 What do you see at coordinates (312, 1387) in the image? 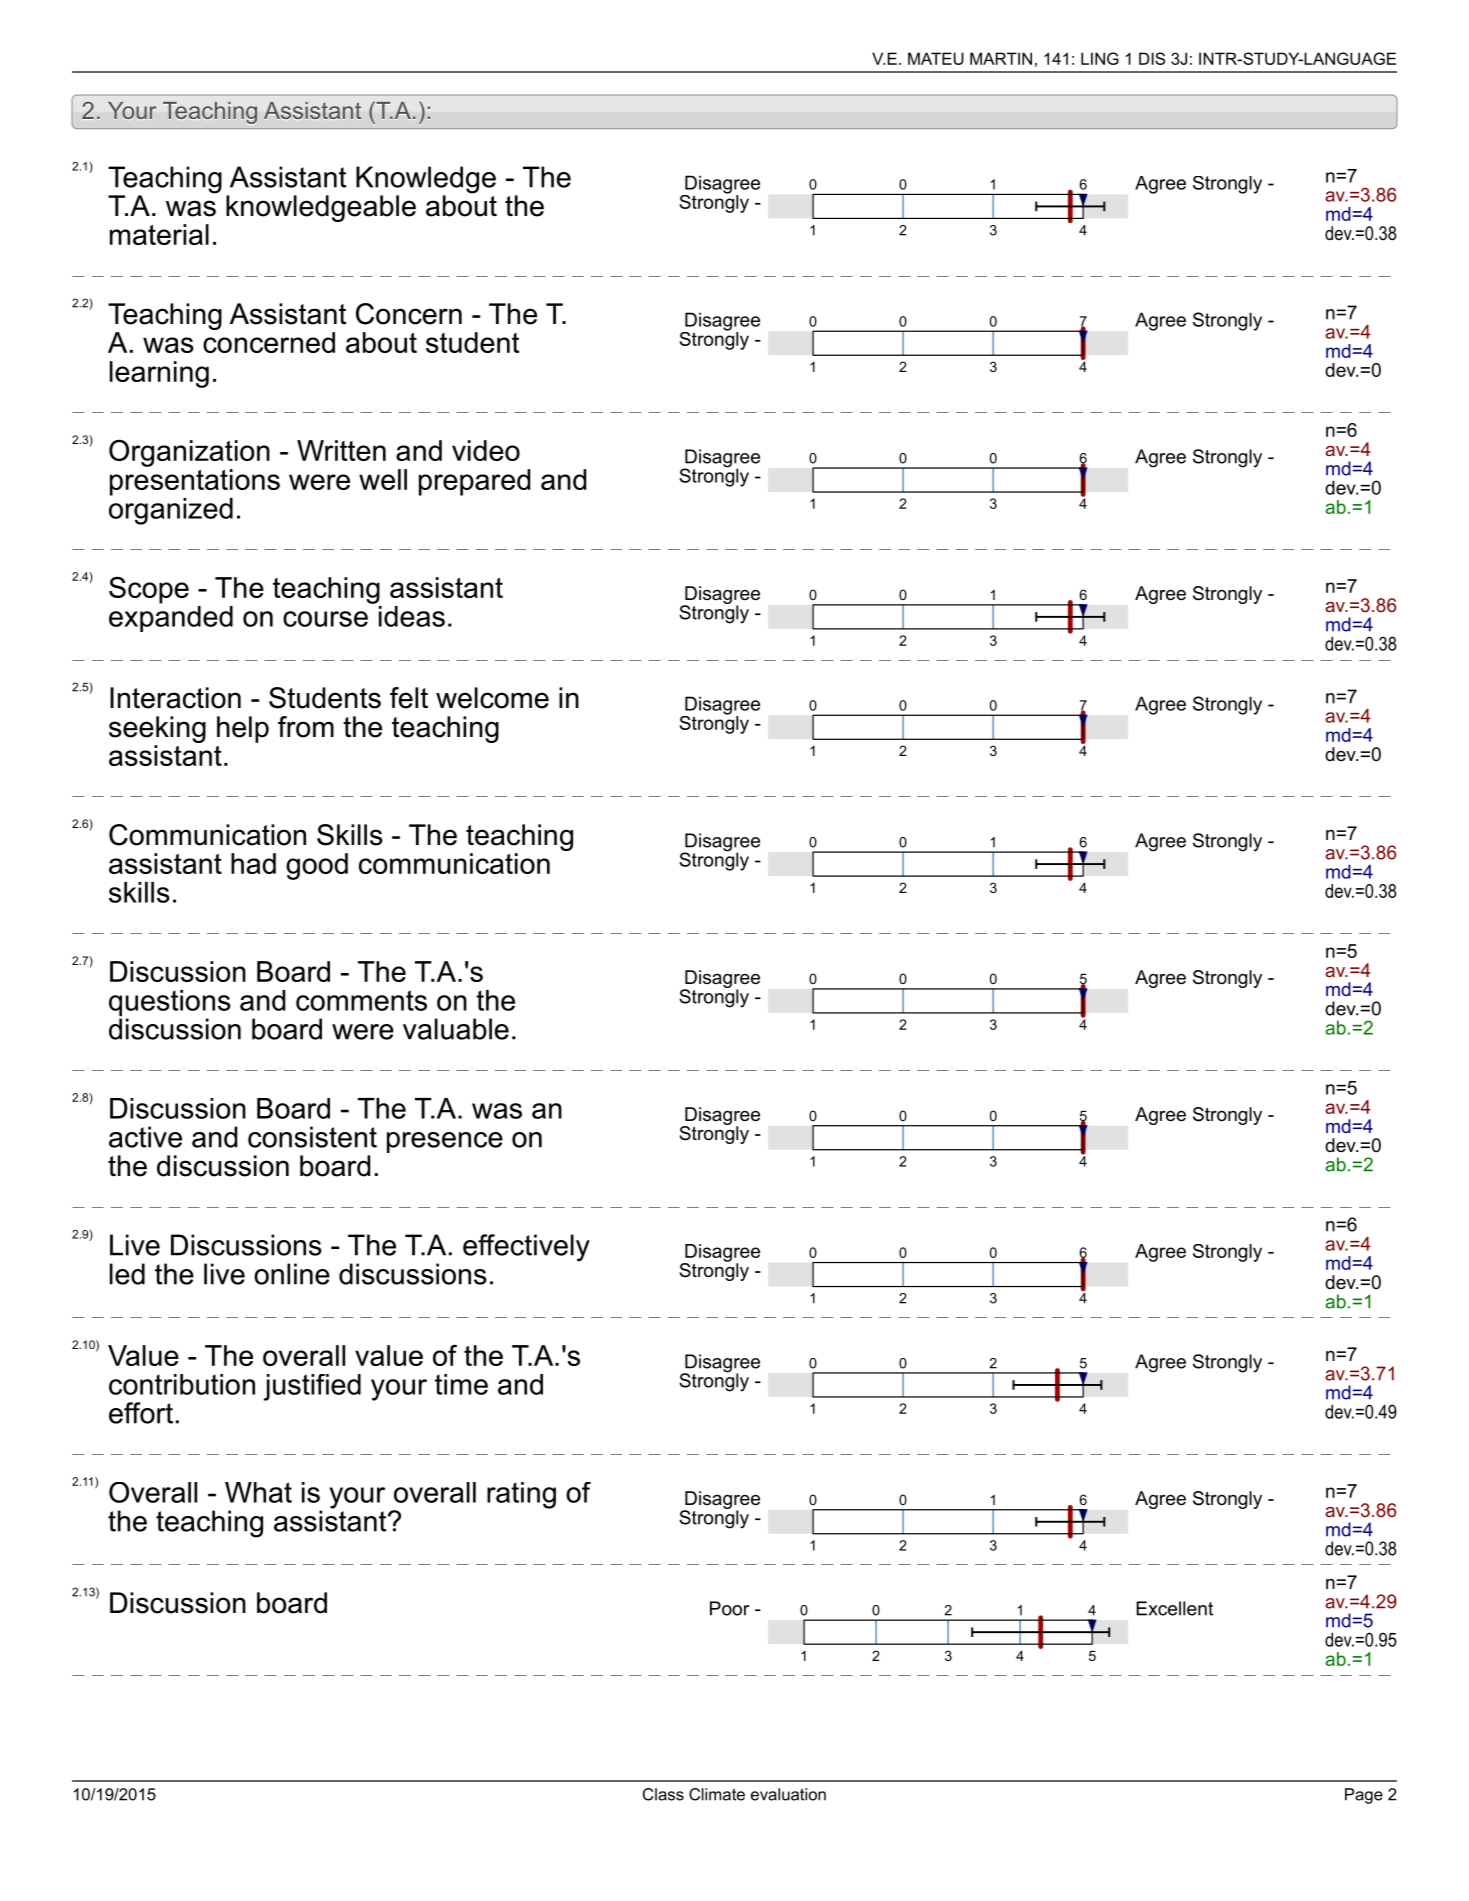
I see `justified` at bounding box center [312, 1387].
